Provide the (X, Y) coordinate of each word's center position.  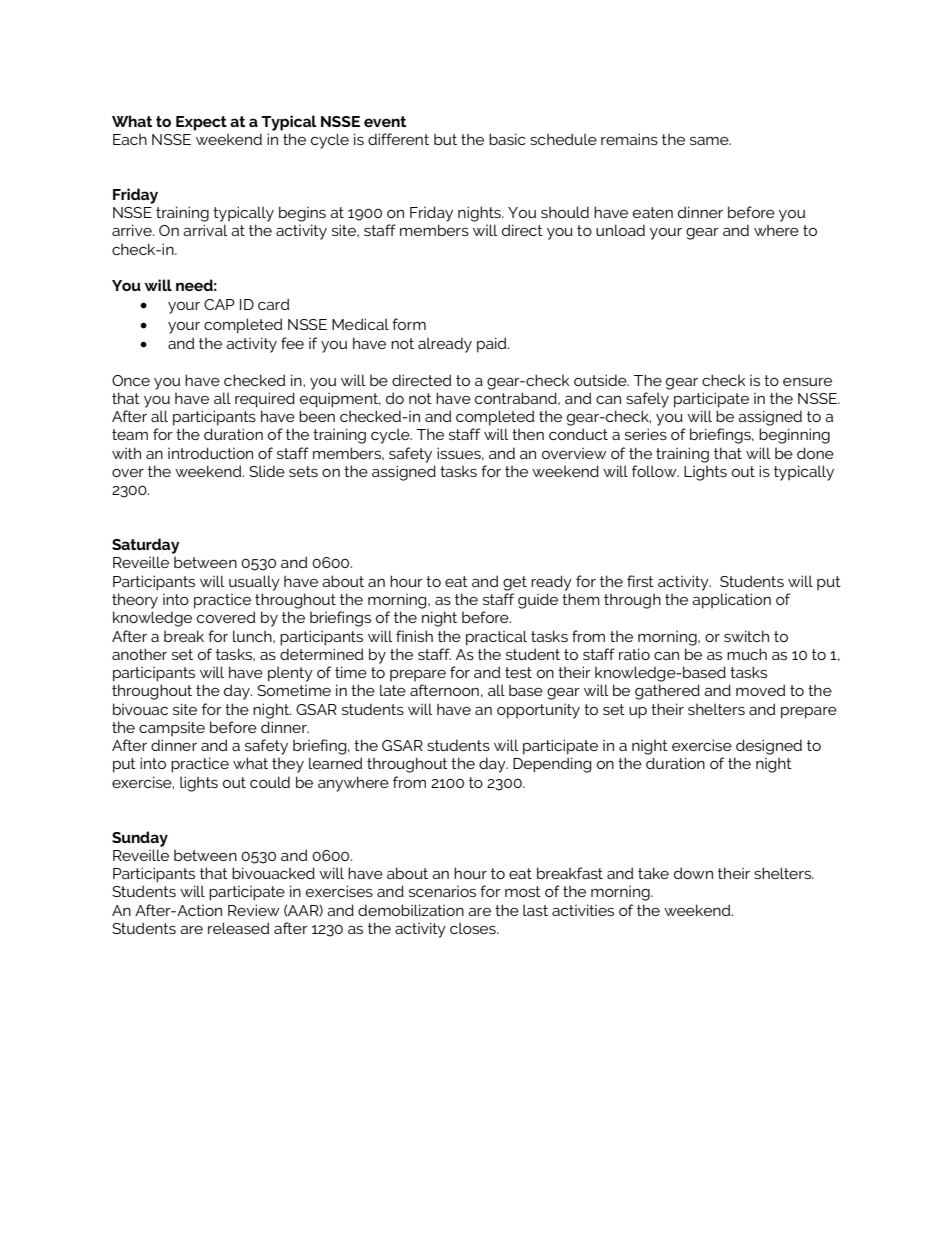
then (528, 434)
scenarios (442, 891)
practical (496, 638)
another (139, 654)
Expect (201, 123)
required (265, 399)
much (747, 654)
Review (254, 910)
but (445, 139)
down (693, 873)
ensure (807, 382)
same (710, 141)
